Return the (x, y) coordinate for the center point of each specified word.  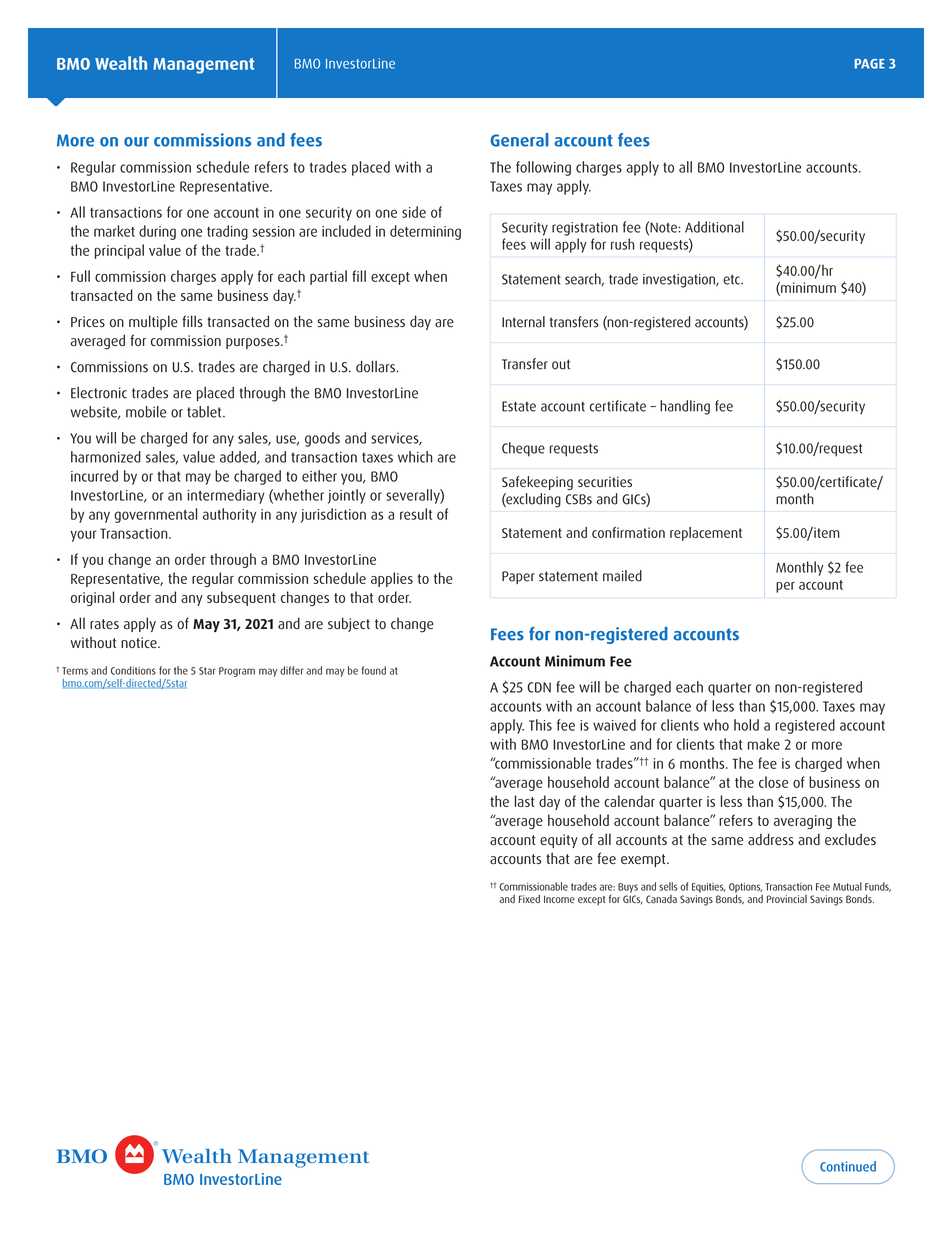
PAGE (869, 64)
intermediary (226, 496)
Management (203, 66)
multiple (153, 322)
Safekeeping (537, 483)
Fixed (529, 899)
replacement (706, 534)
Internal (523, 322)
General (519, 140)
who (716, 725)
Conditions (133, 670)
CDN (539, 687)
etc (732, 279)
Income (559, 899)
